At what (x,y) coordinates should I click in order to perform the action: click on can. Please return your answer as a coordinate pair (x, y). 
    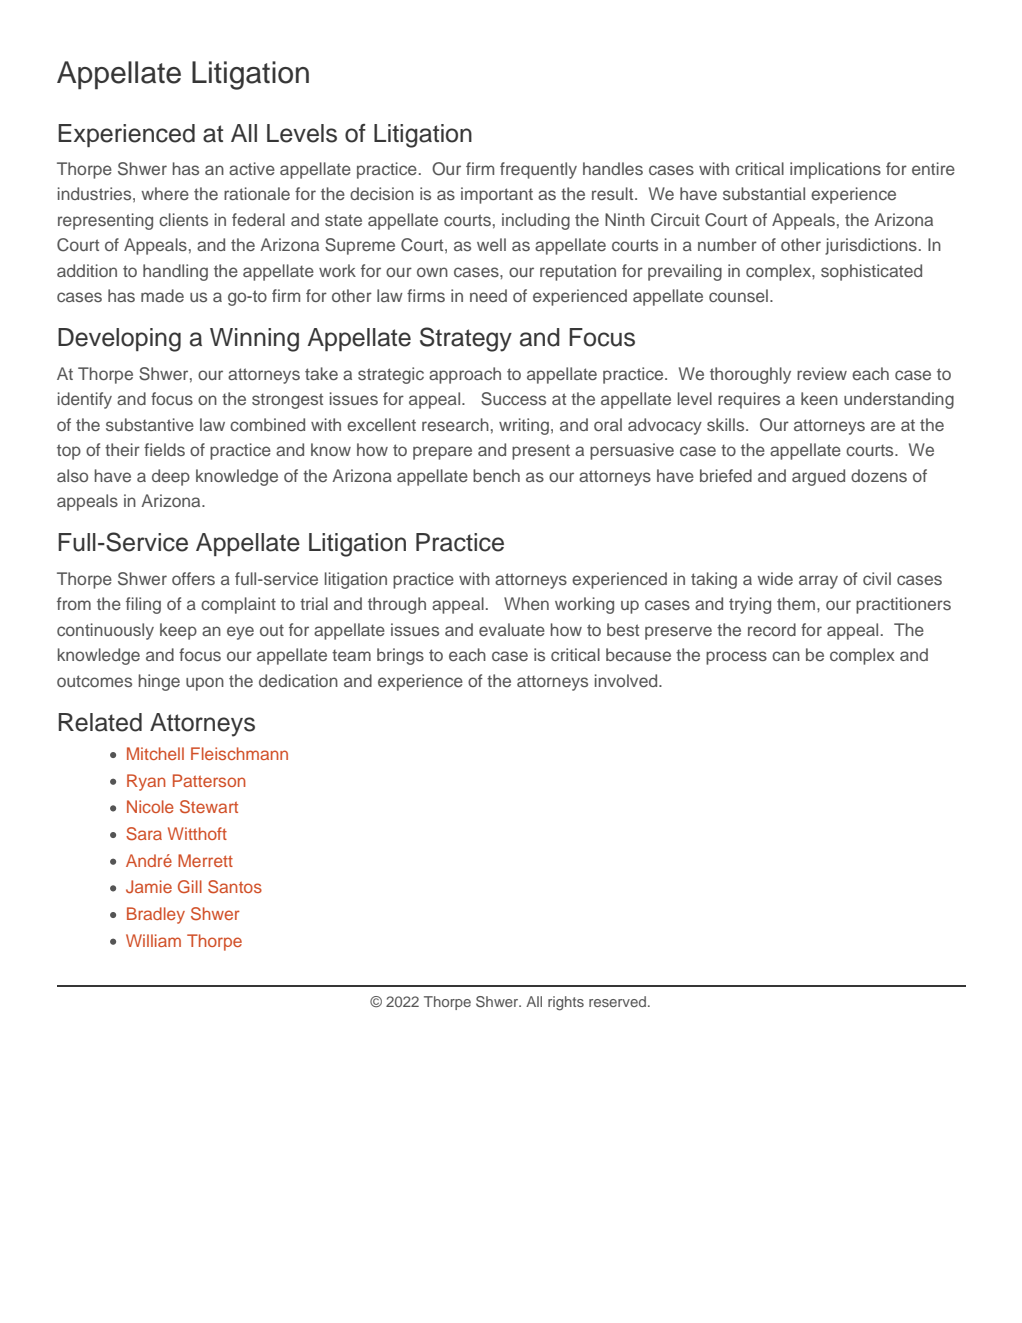
    Looking at the image, I should click on (786, 656).
